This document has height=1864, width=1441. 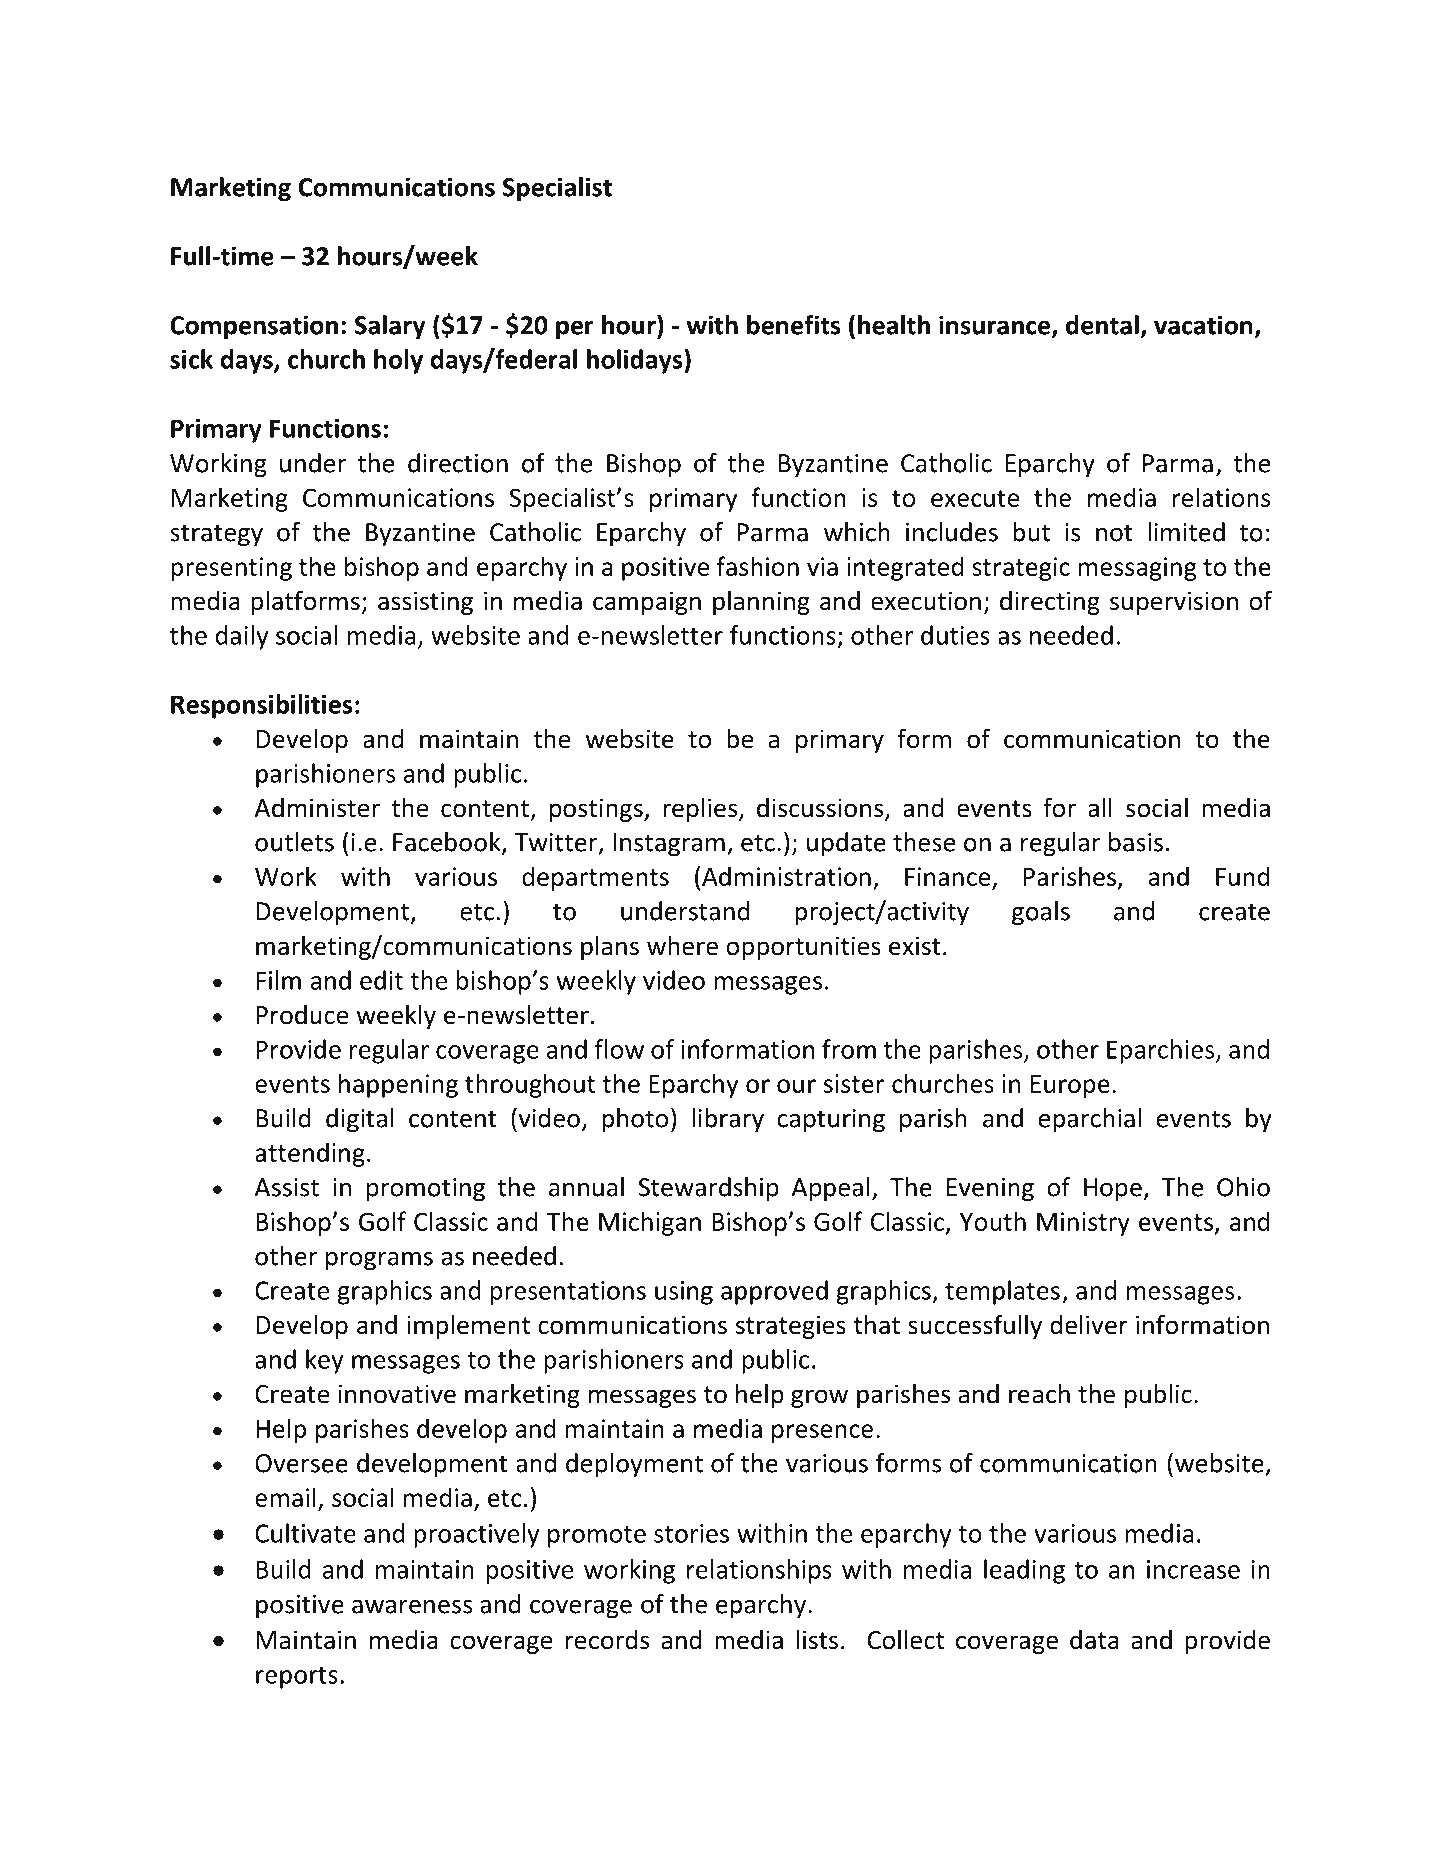 What do you see at coordinates (297, 1678) in the document?
I see `reports` at bounding box center [297, 1678].
